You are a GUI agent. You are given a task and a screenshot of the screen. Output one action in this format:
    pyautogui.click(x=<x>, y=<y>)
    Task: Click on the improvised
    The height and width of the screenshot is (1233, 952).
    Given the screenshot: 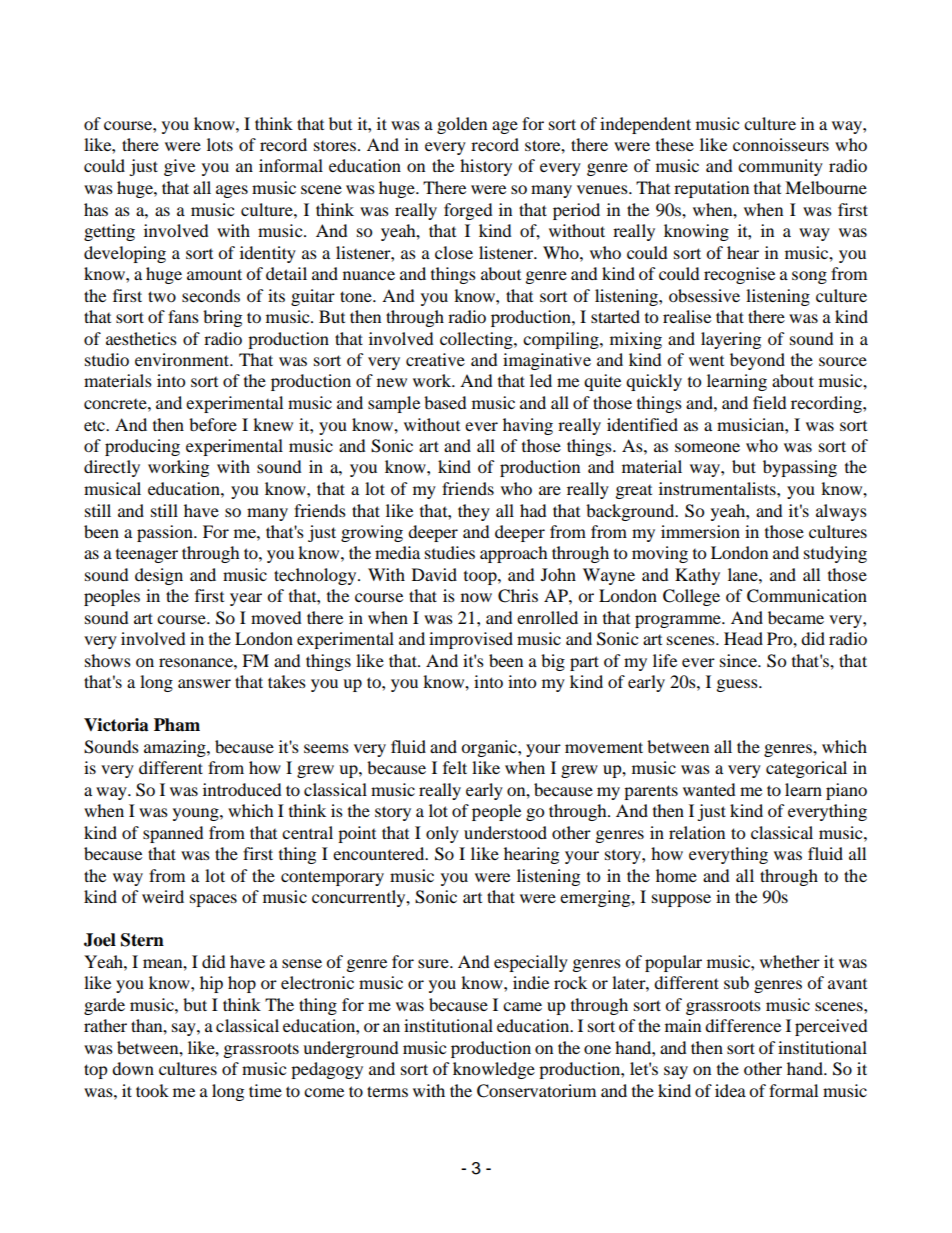 What is the action you would take?
    pyautogui.click(x=471, y=640)
